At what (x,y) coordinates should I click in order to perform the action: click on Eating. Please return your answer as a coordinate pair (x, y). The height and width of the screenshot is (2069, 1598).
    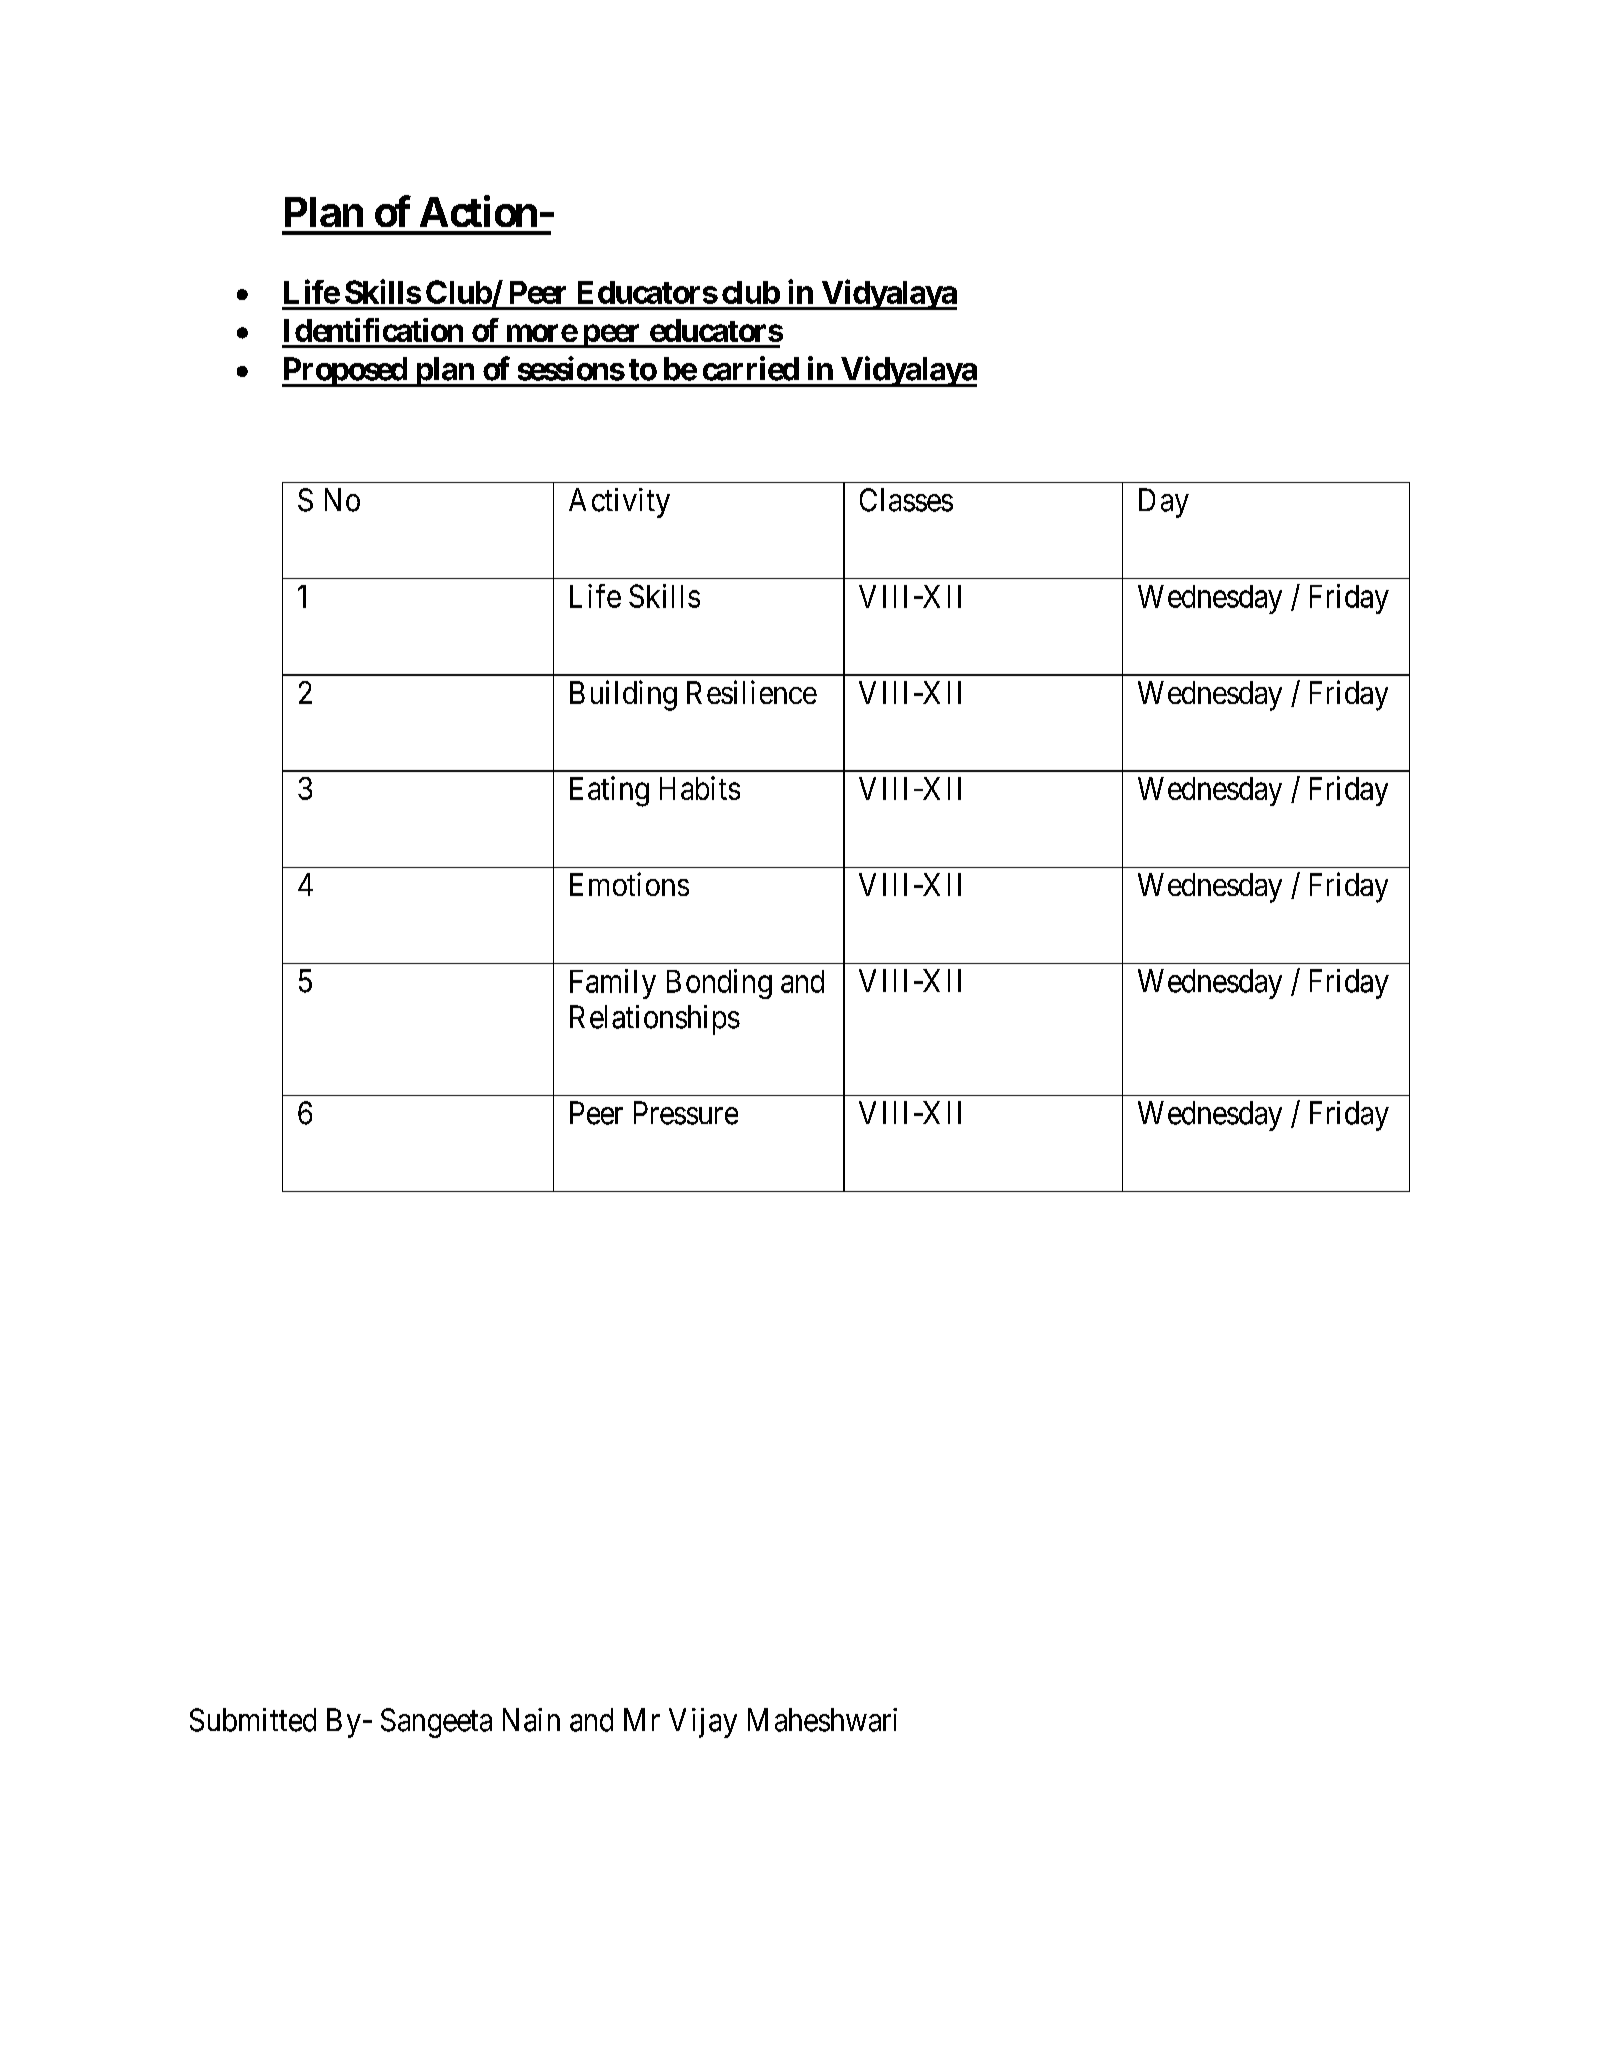
    Looking at the image, I should click on (609, 791).
